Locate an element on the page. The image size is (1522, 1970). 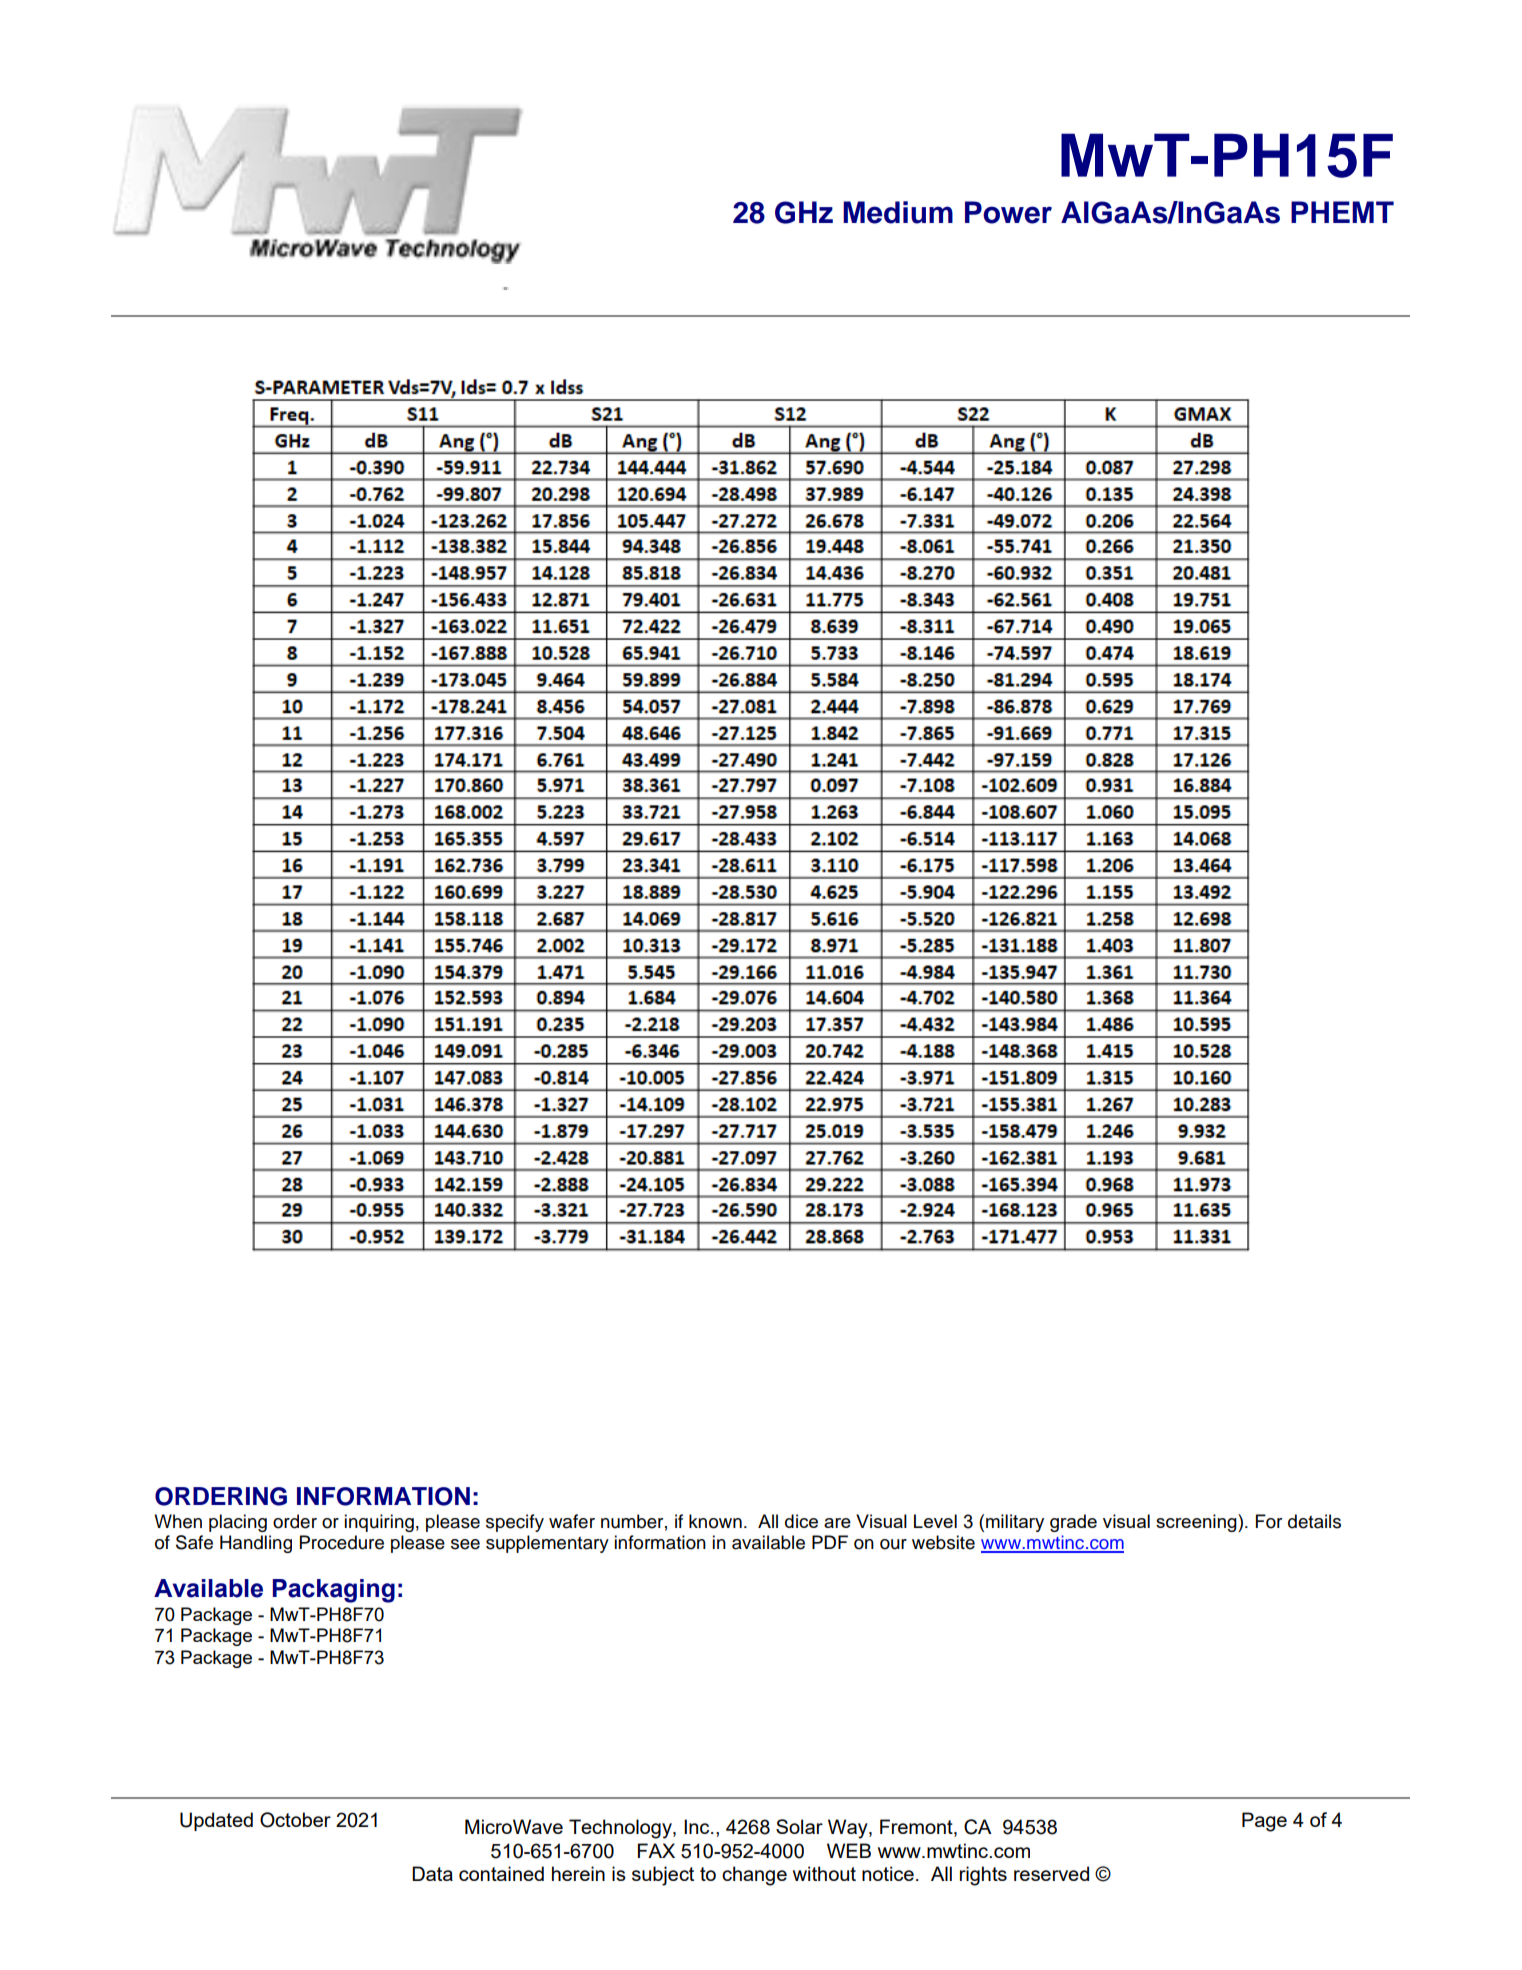
Power is located at coordinates (1008, 212).
